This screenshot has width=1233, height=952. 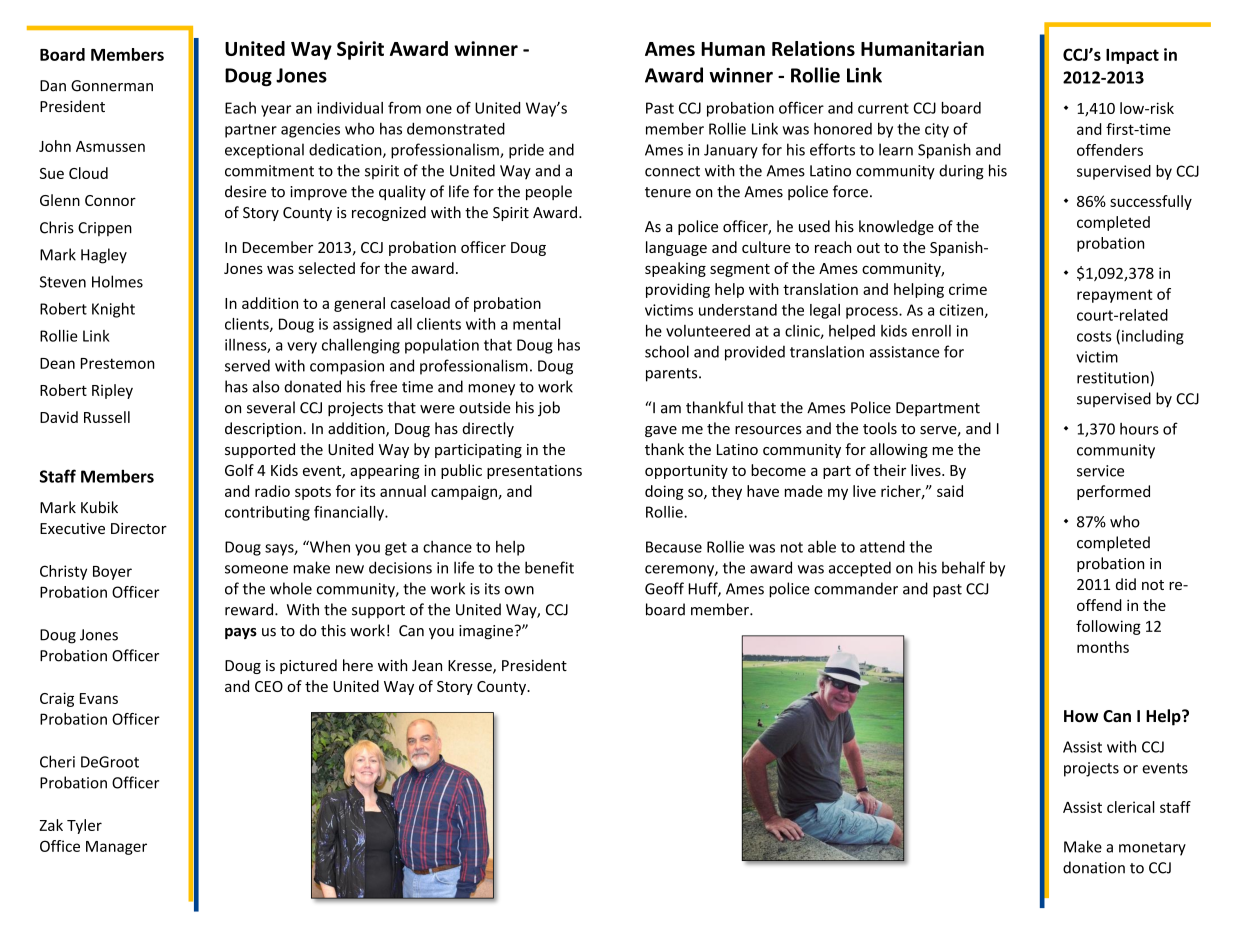 I want to click on service, so click(x=1100, y=471).
